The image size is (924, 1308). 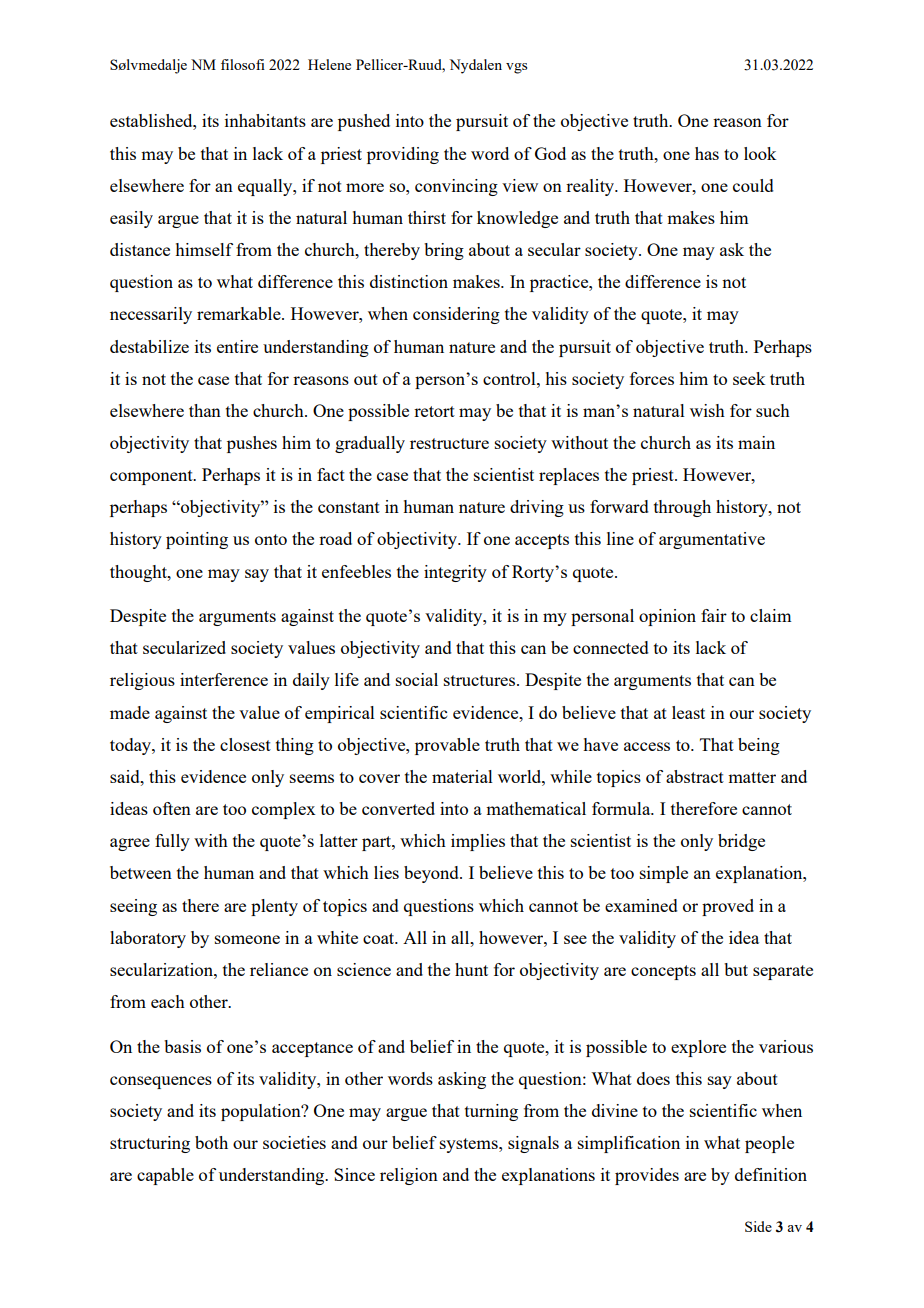 I want to click on both, so click(x=211, y=1142).
